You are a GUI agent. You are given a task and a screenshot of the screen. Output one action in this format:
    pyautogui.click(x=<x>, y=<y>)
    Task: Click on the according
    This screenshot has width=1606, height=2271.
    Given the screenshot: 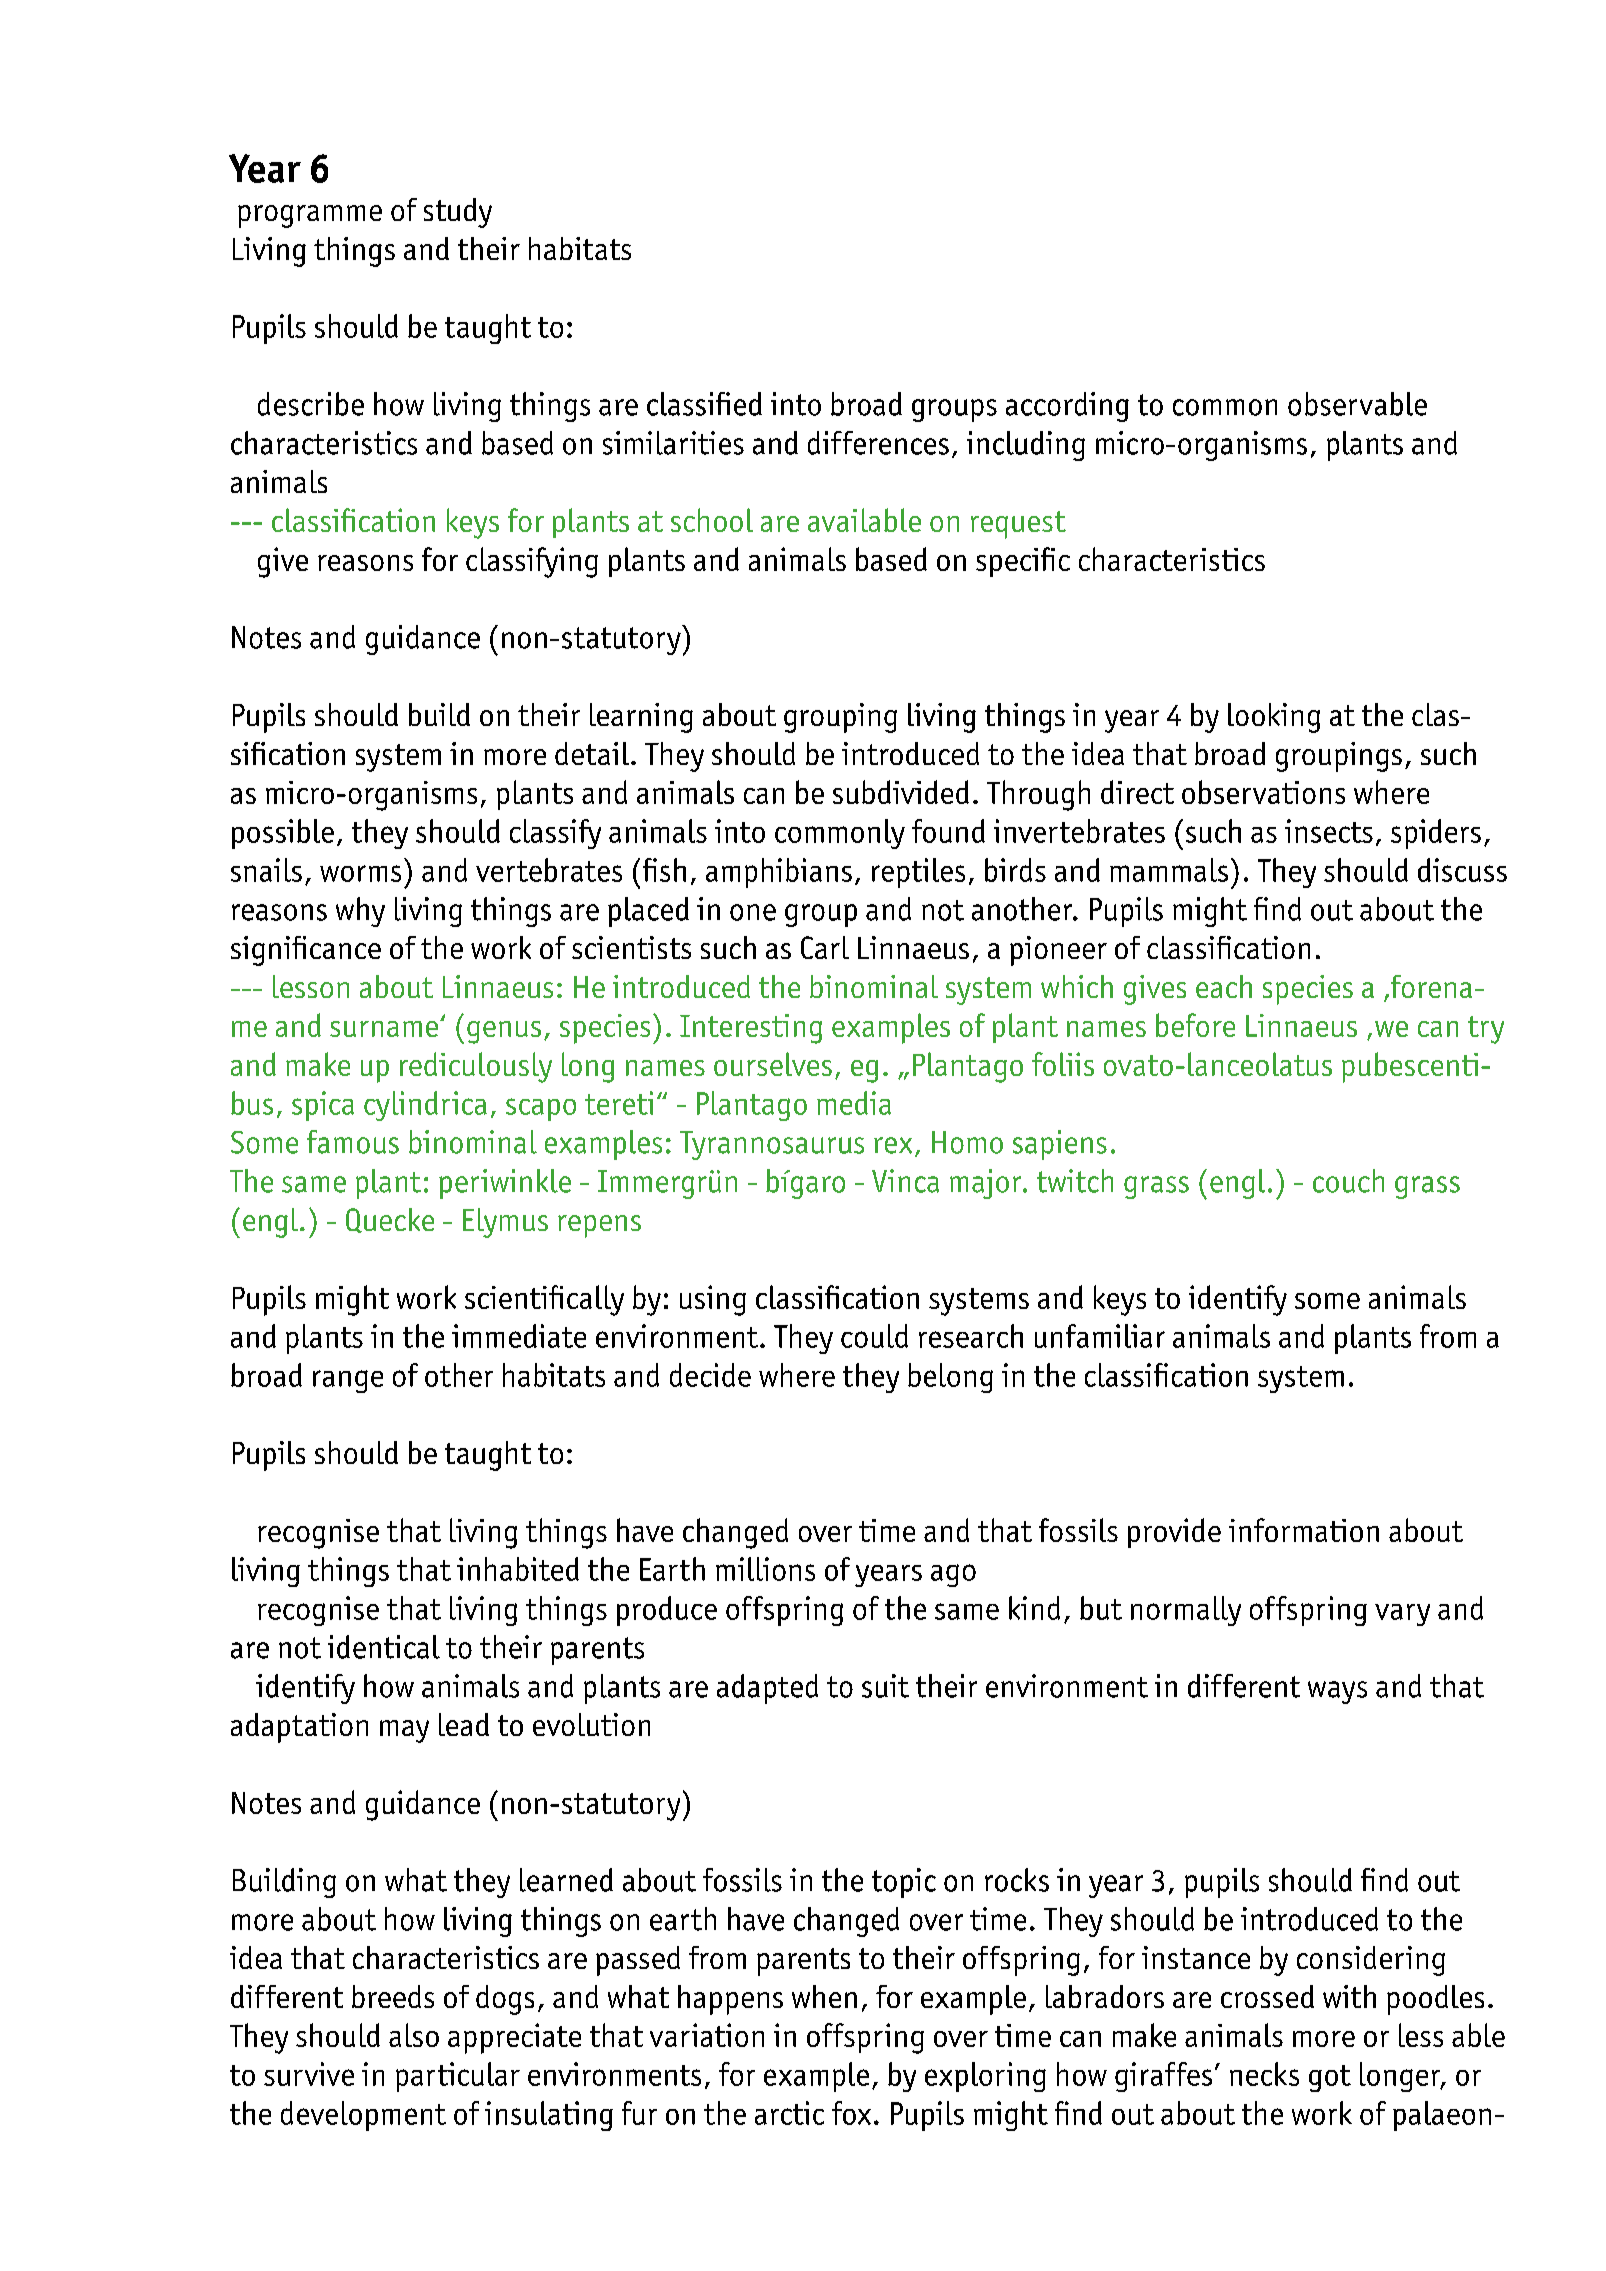 What is the action you would take?
    pyautogui.click(x=1067, y=407)
